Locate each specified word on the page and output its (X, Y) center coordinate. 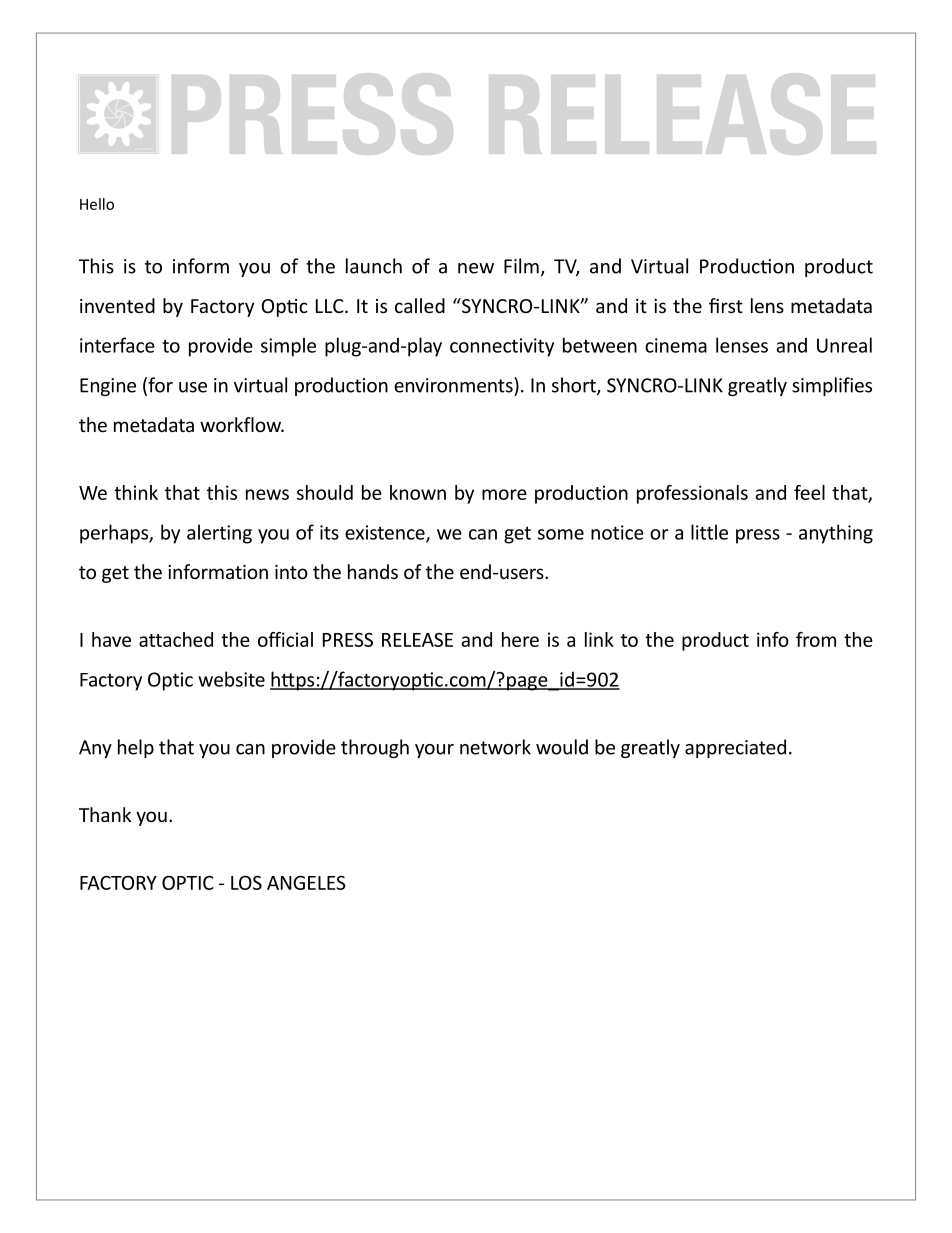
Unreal (844, 345)
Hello (97, 204)
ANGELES (306, 882)
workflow (241, 424)
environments (454, 385)
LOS (246, 882)
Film (521, 266)
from (816, 639)
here (520, 639)
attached (176, 639)
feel (809, 492)
